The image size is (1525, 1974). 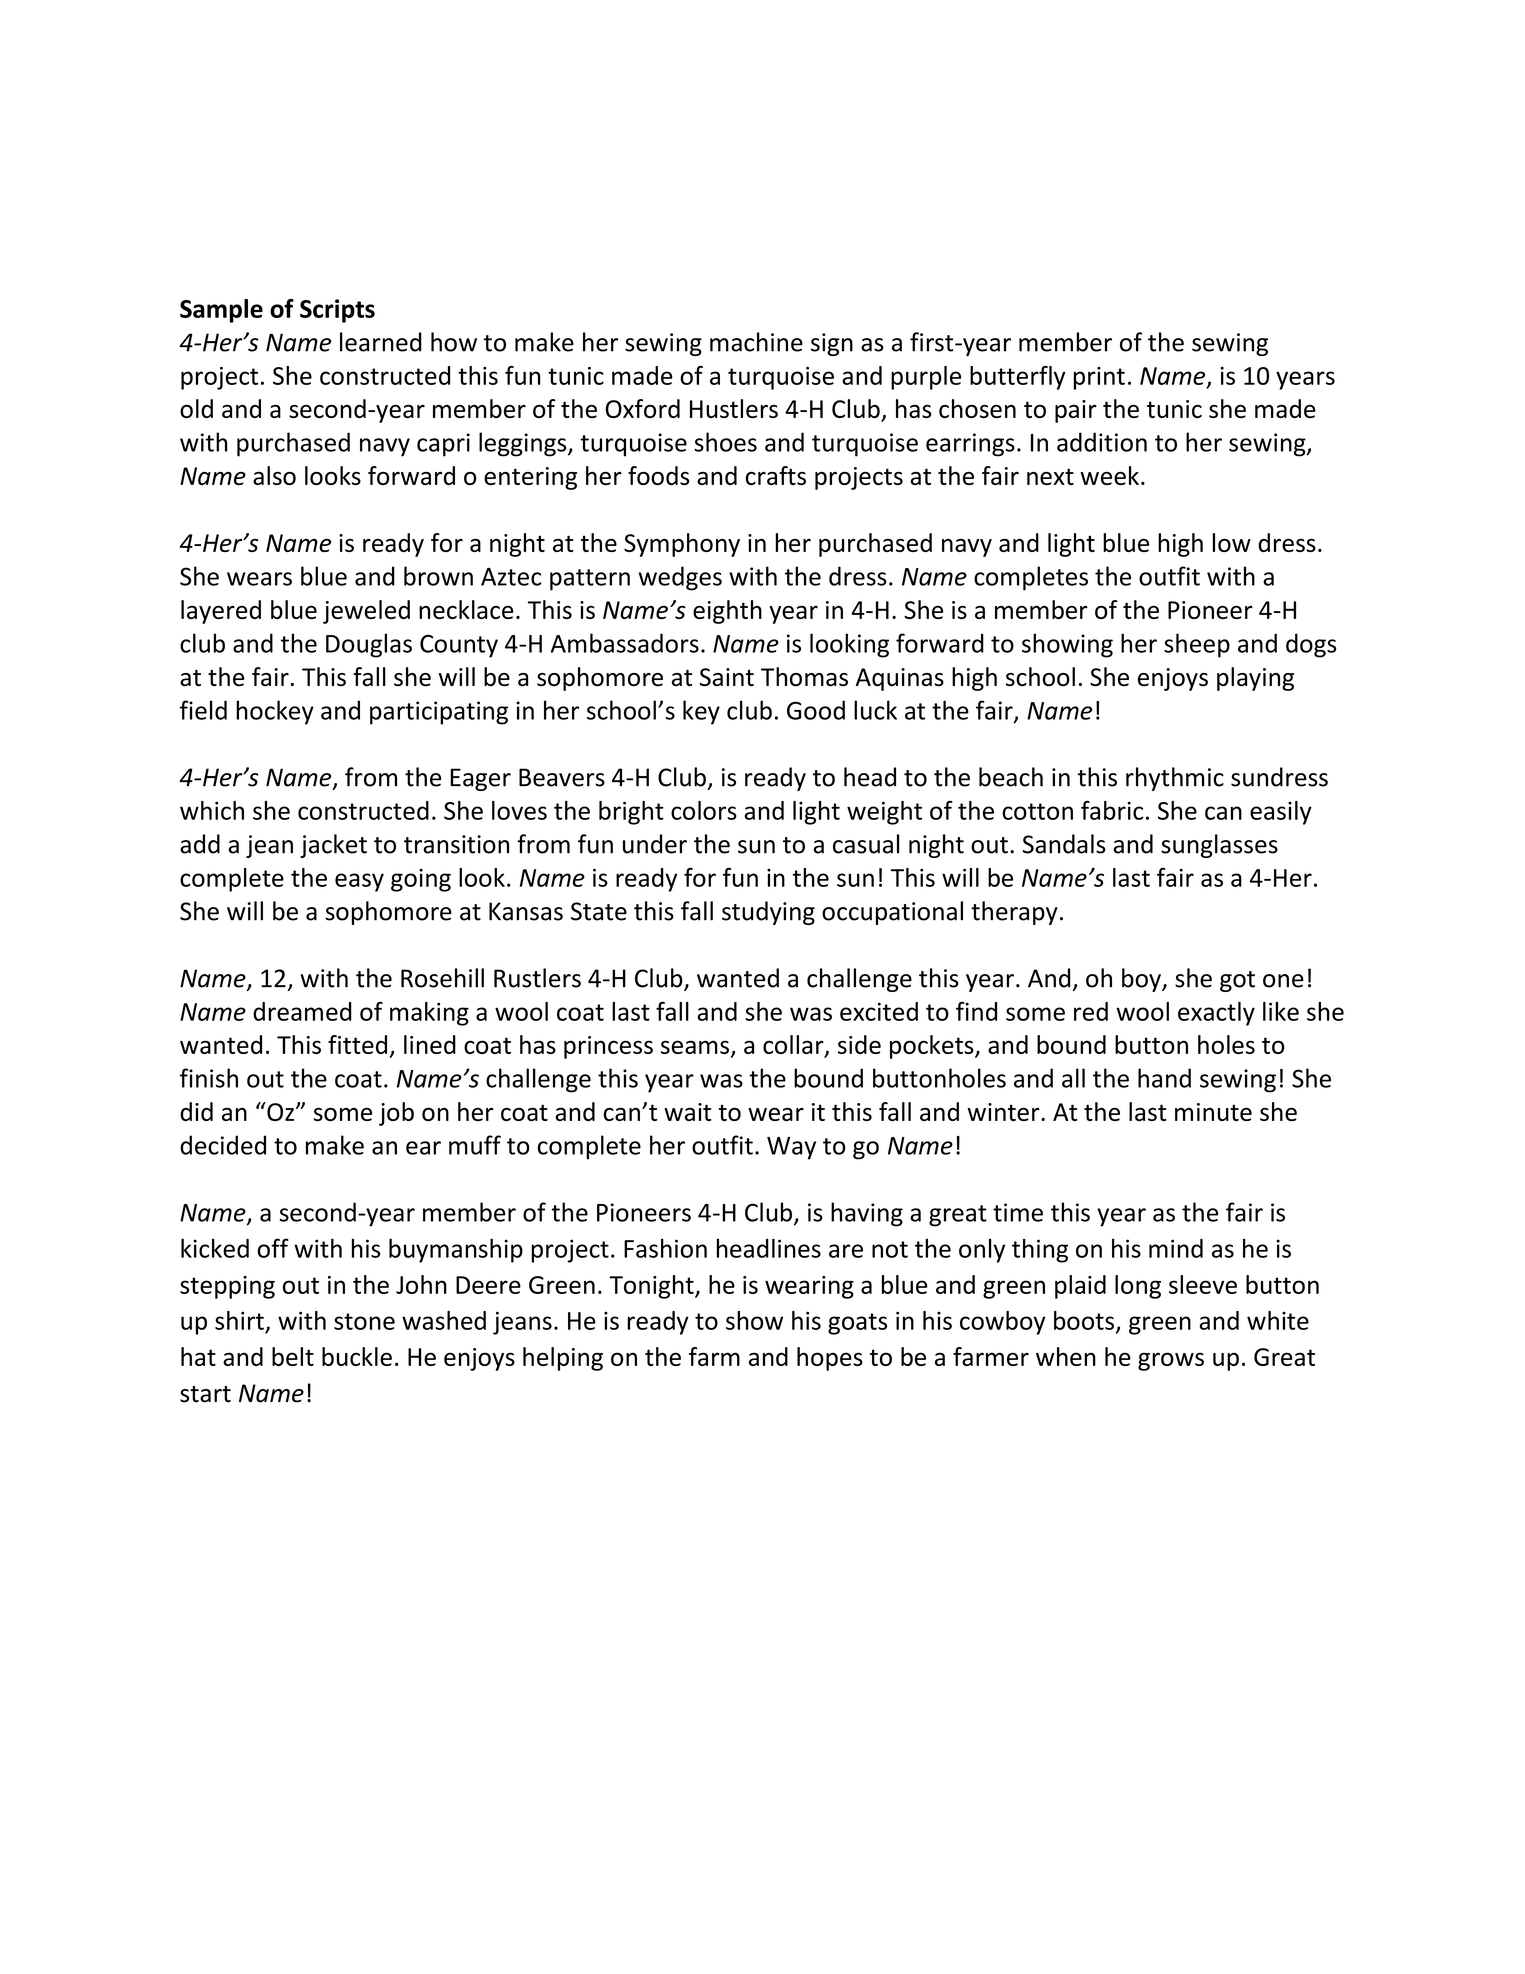 I want to click on print, so click(x=1099, y=378).
